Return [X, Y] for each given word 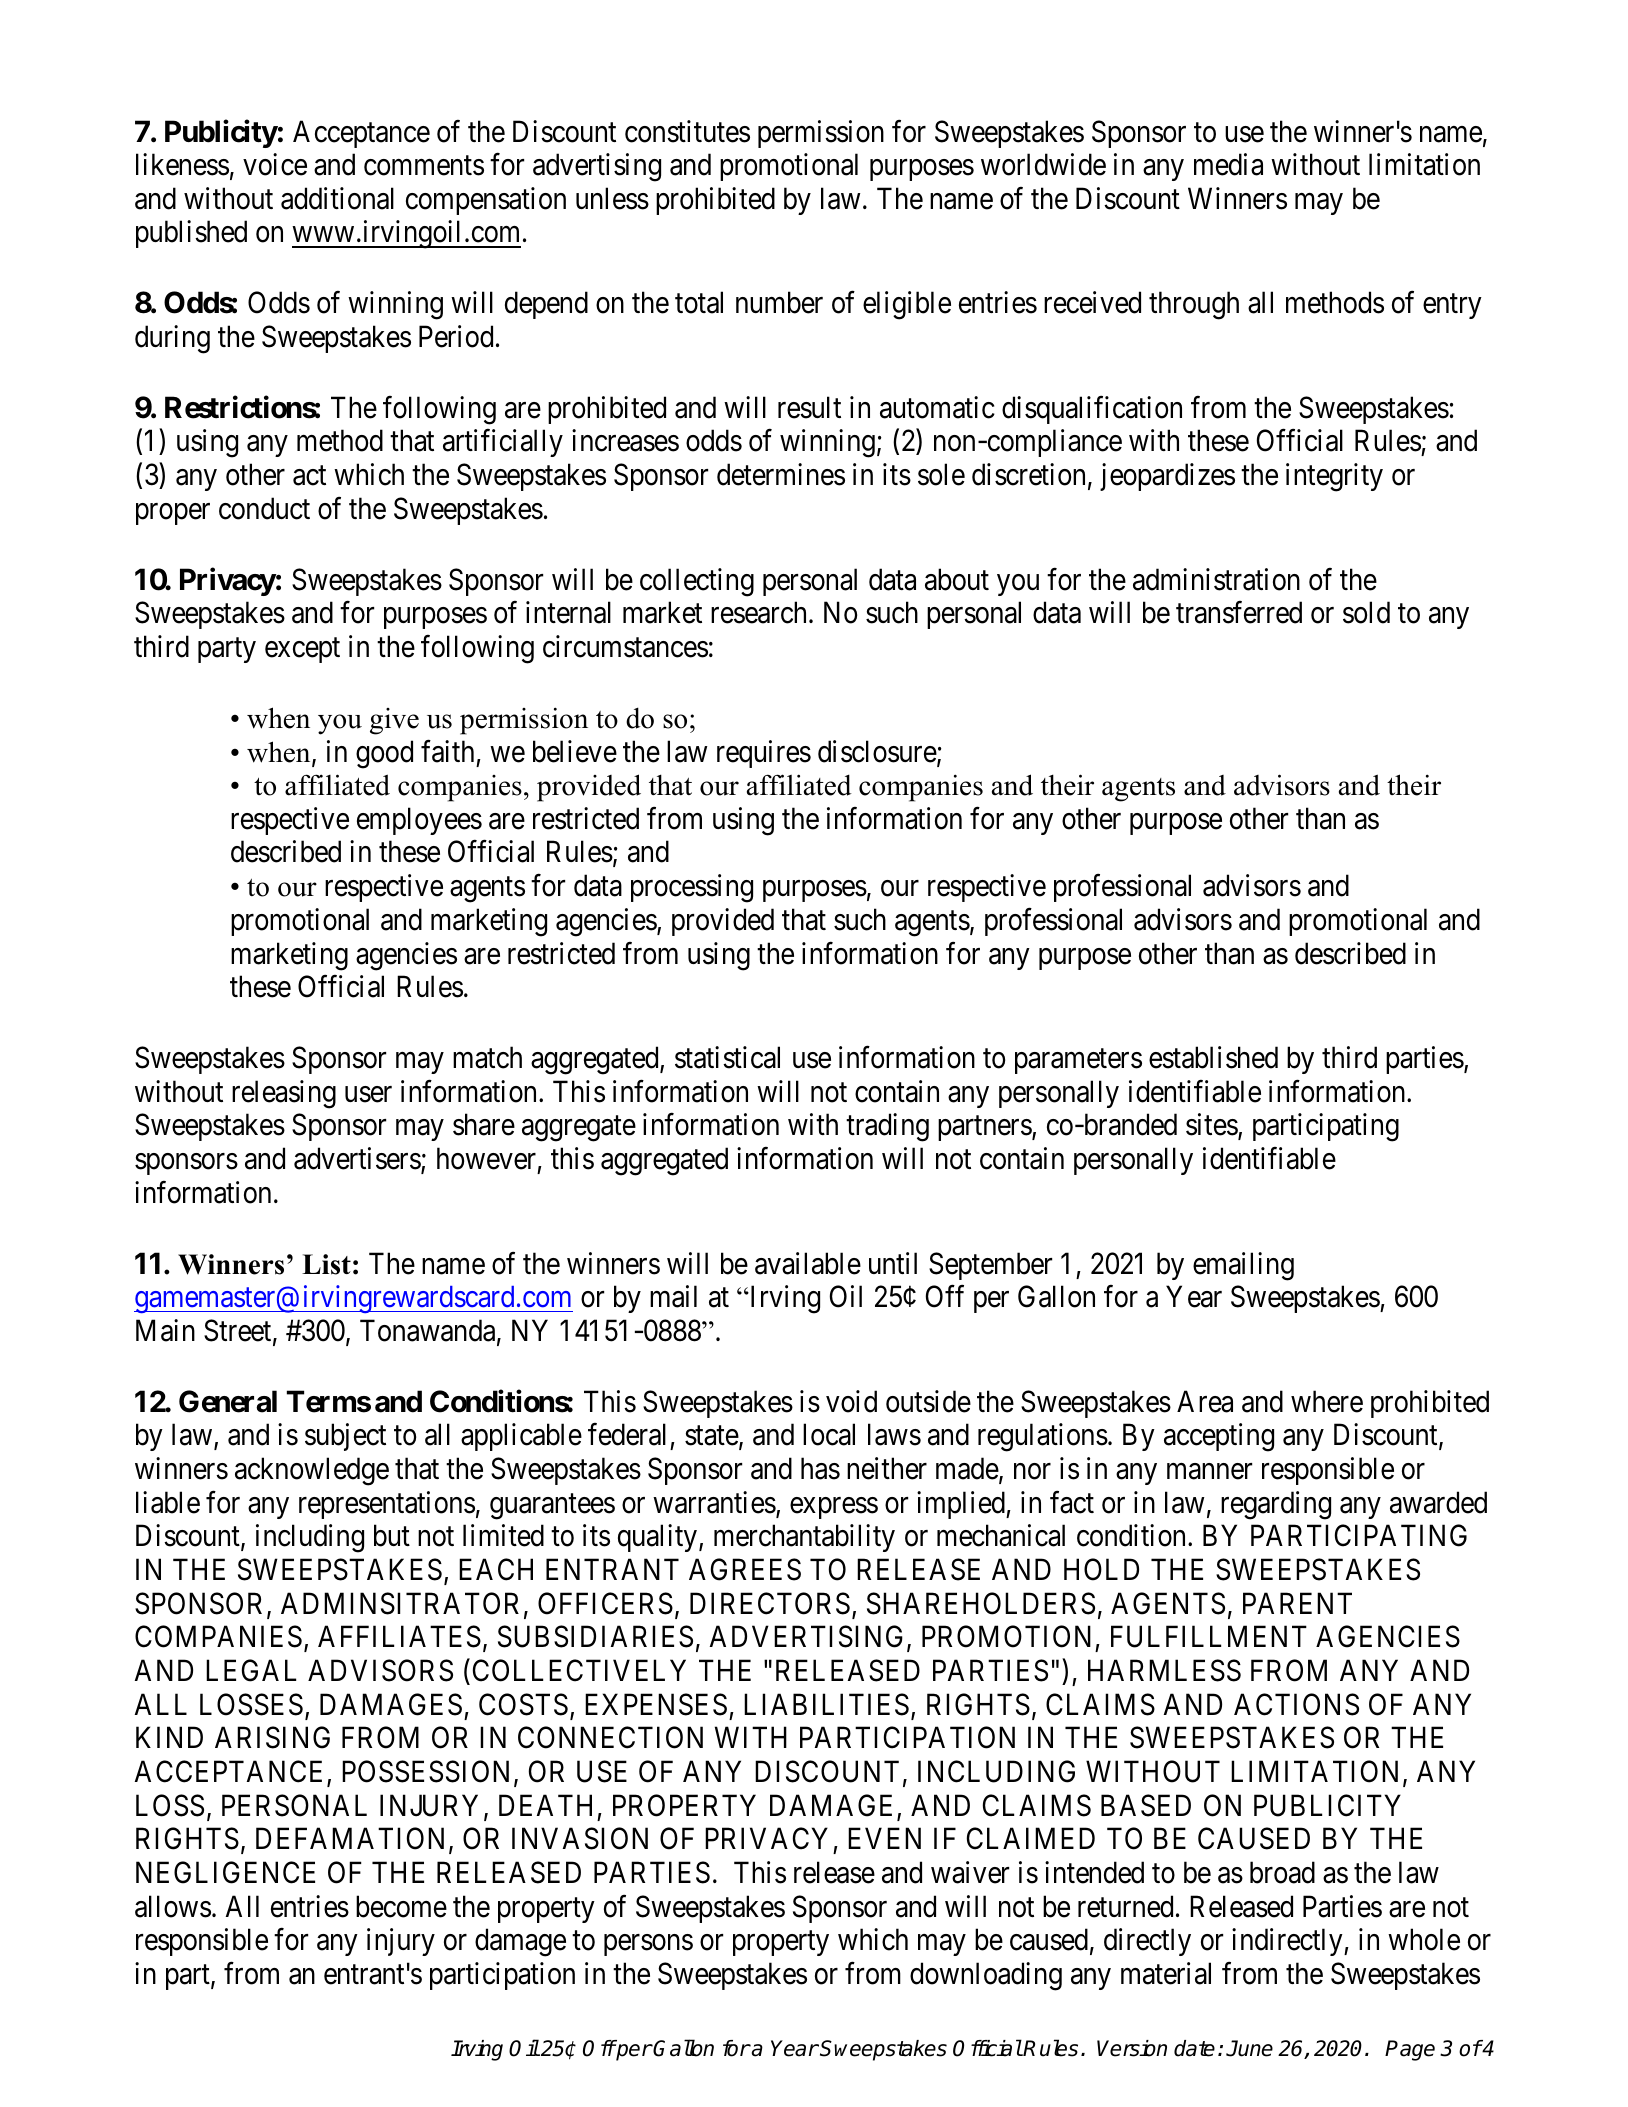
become [401, 1906]
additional [337, 198]
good [384, 754]
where [1327, 1401]
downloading [986, 1976]
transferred [1239, 612]
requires [764, 754]
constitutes [687, 131]
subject [345, 1437]
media [1228, 164]
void [851, 1401]
